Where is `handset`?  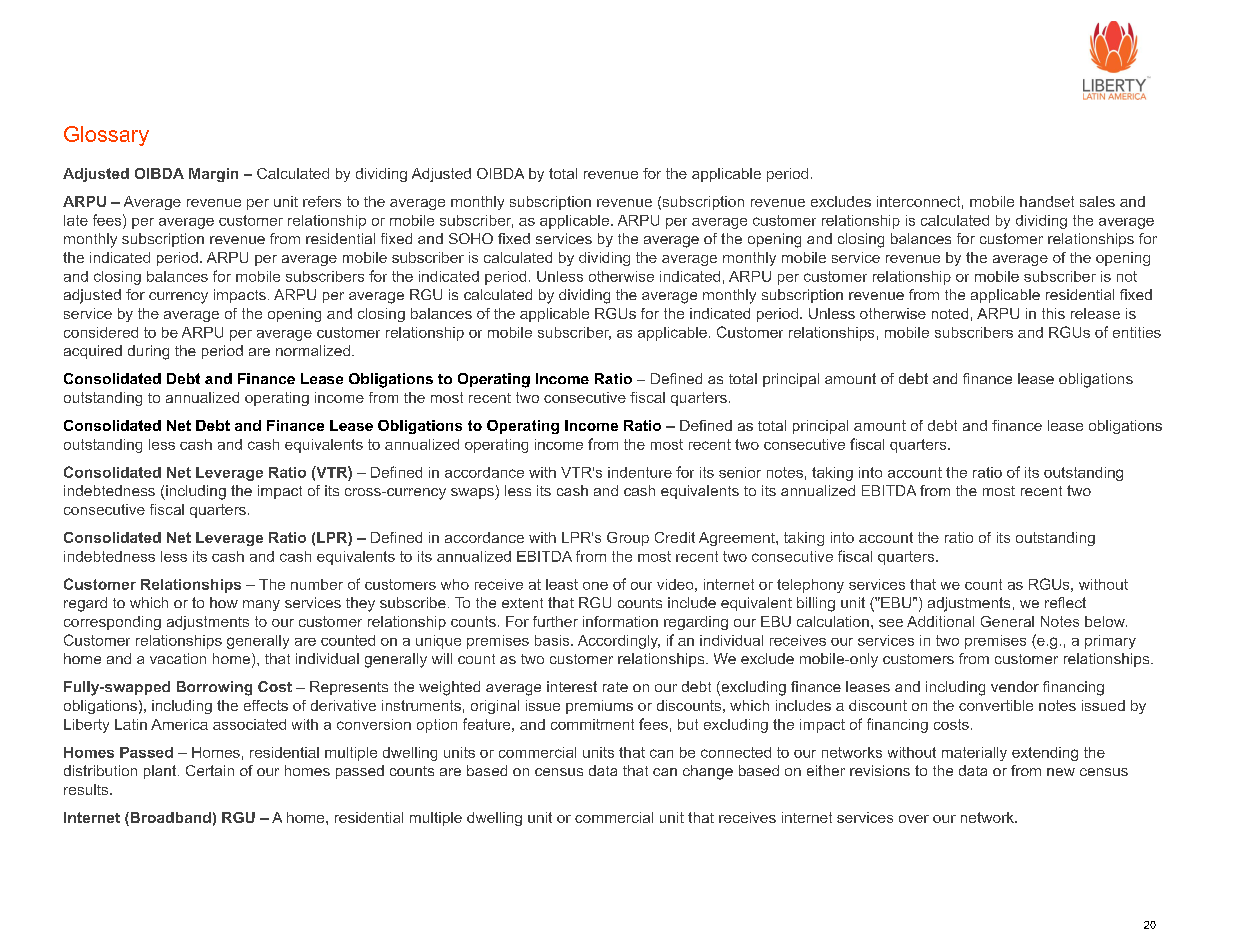
handset is located at coordinates (1047, 201).
